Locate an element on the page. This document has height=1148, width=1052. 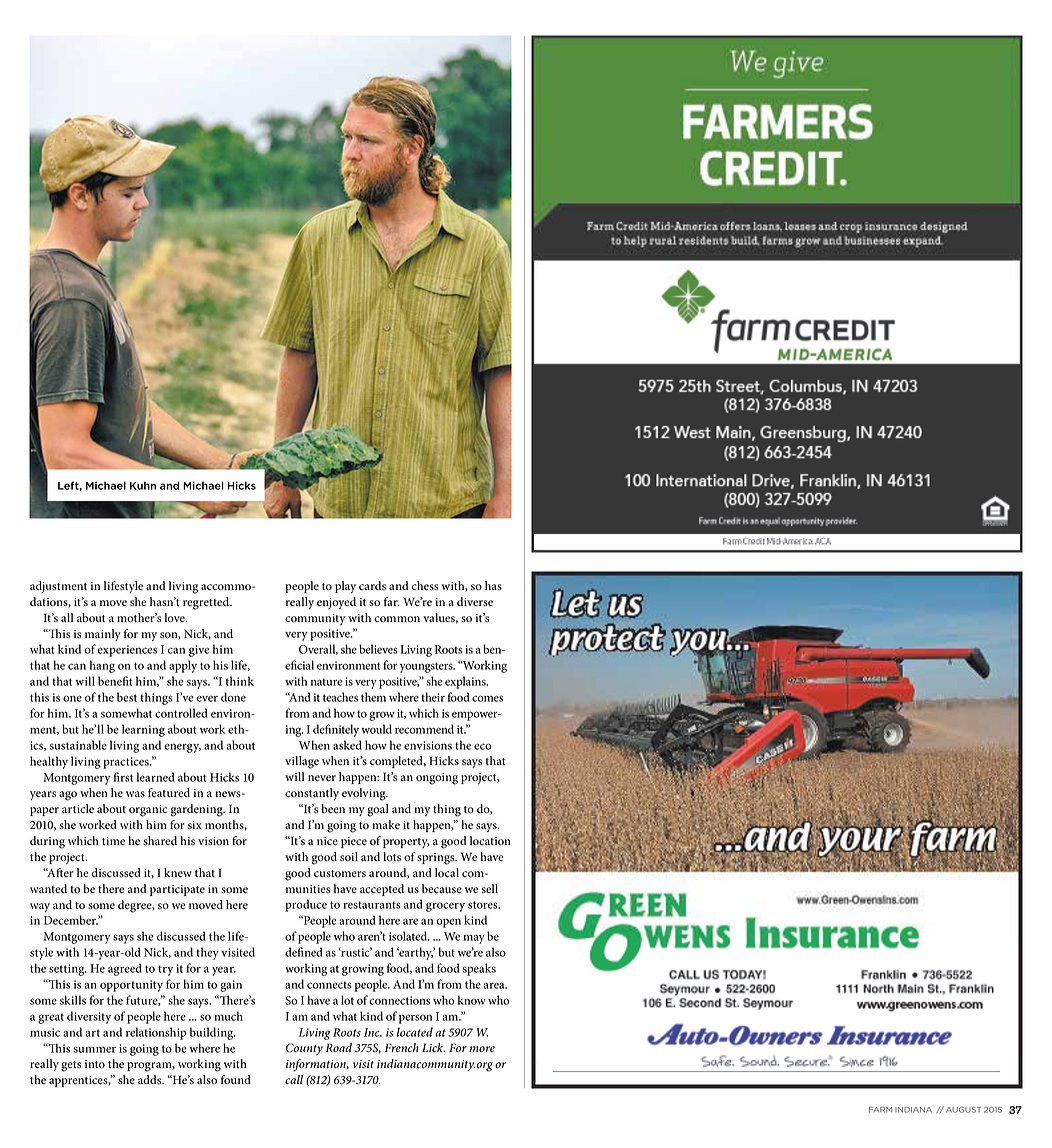
FARM is located at coordinates (880, 1110).
